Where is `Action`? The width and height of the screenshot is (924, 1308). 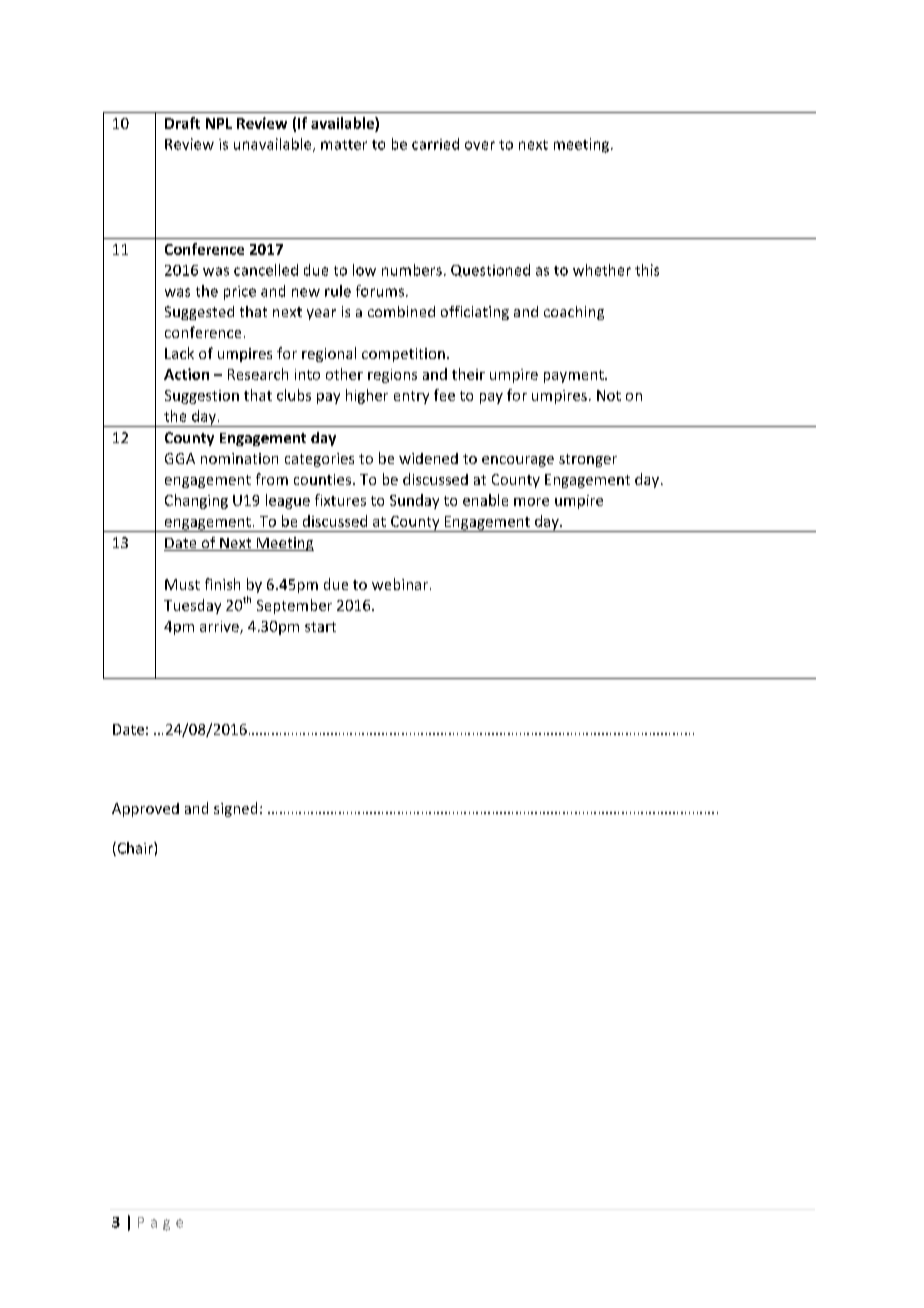
Action is located at coordinates (186, 374).
